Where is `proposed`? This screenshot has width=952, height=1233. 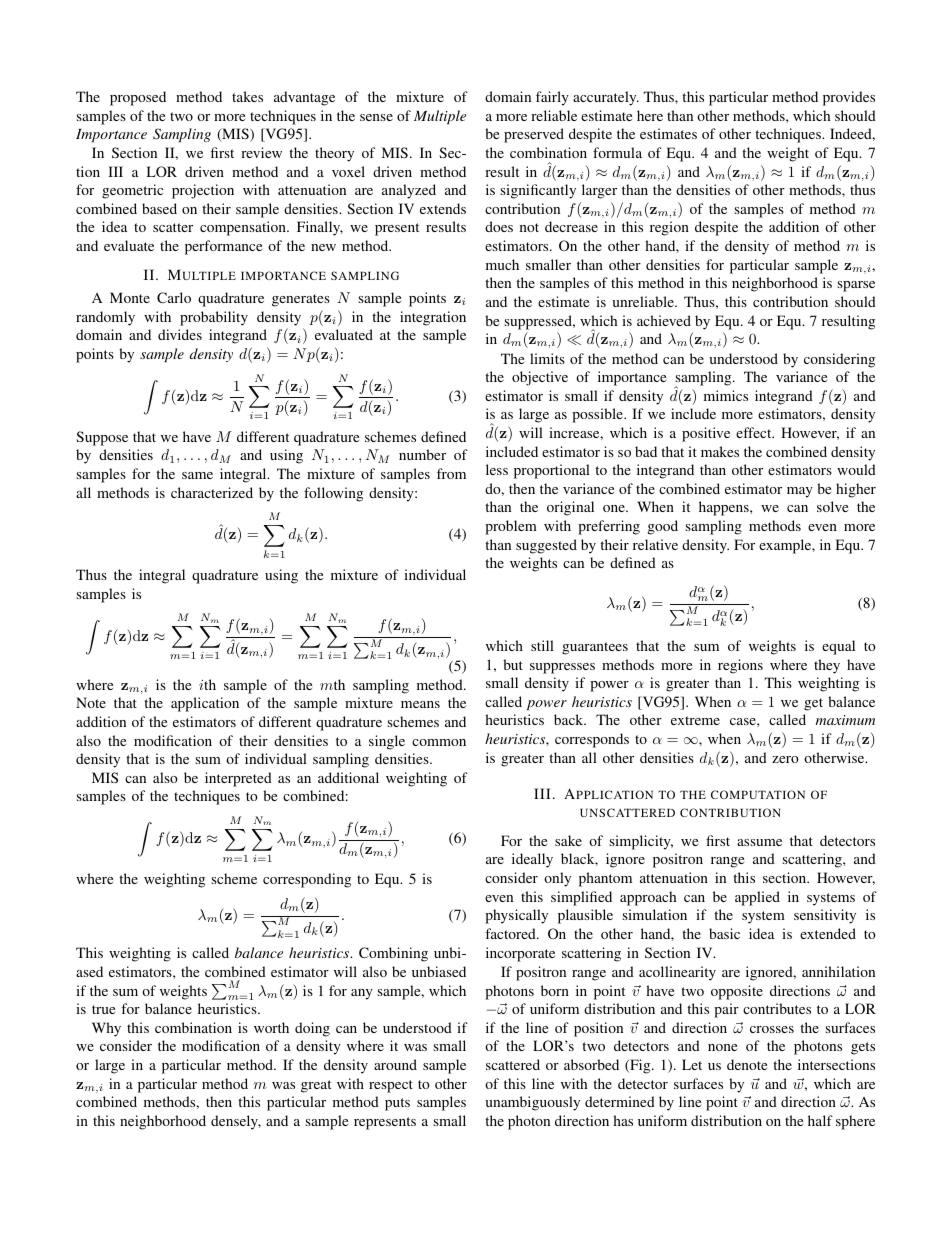 proposed is located at coordinates (138, 98).
